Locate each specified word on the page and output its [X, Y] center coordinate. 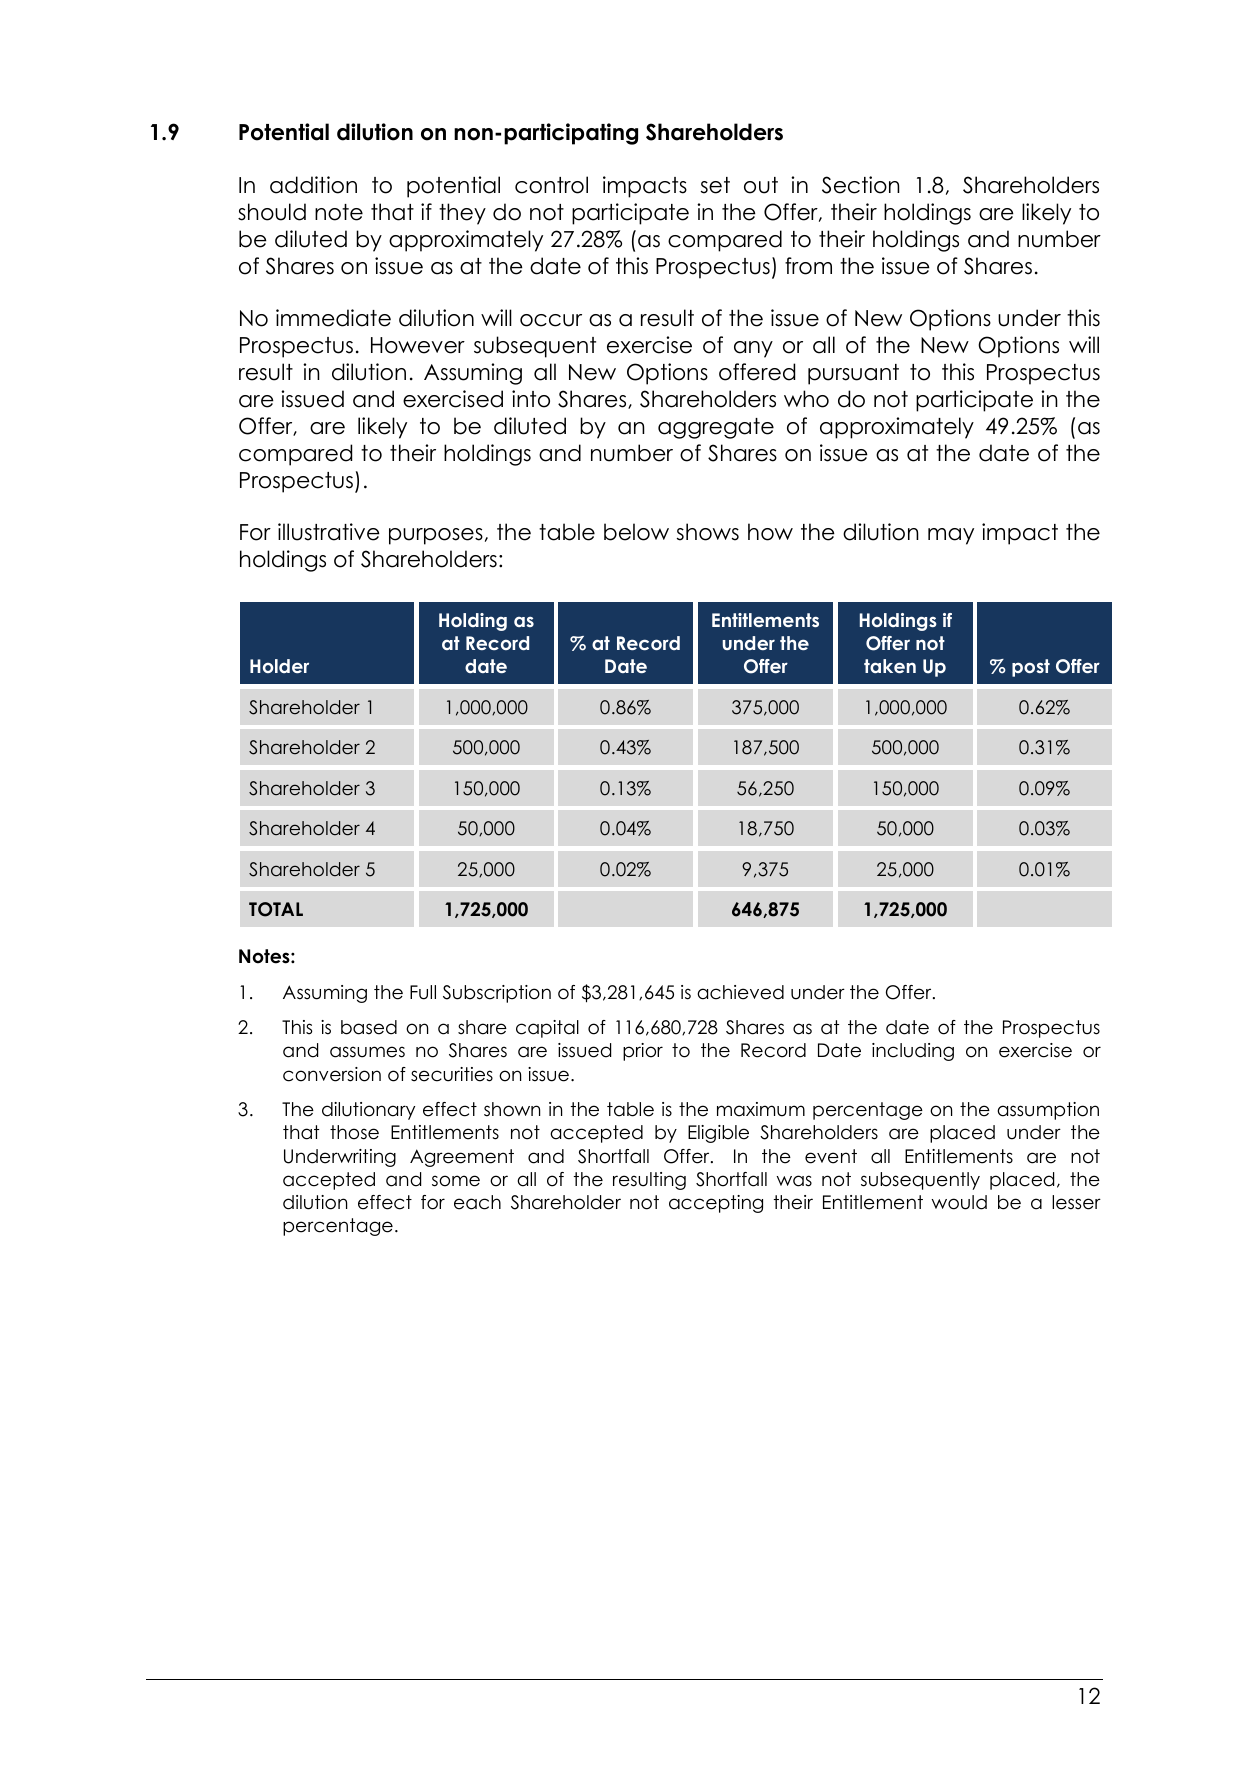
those [354, 1132]
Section [861, 185]
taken [890, 666]
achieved [740, 992]
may [951, 536]
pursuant [853, 374]
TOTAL [276, 909]
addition [313, 185]
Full [423, 992]
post [1031, 668]
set [715, 185]
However [418, 345]
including [913, 1052]
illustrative [329, 532]
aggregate [716, 428]
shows [708, 532]
